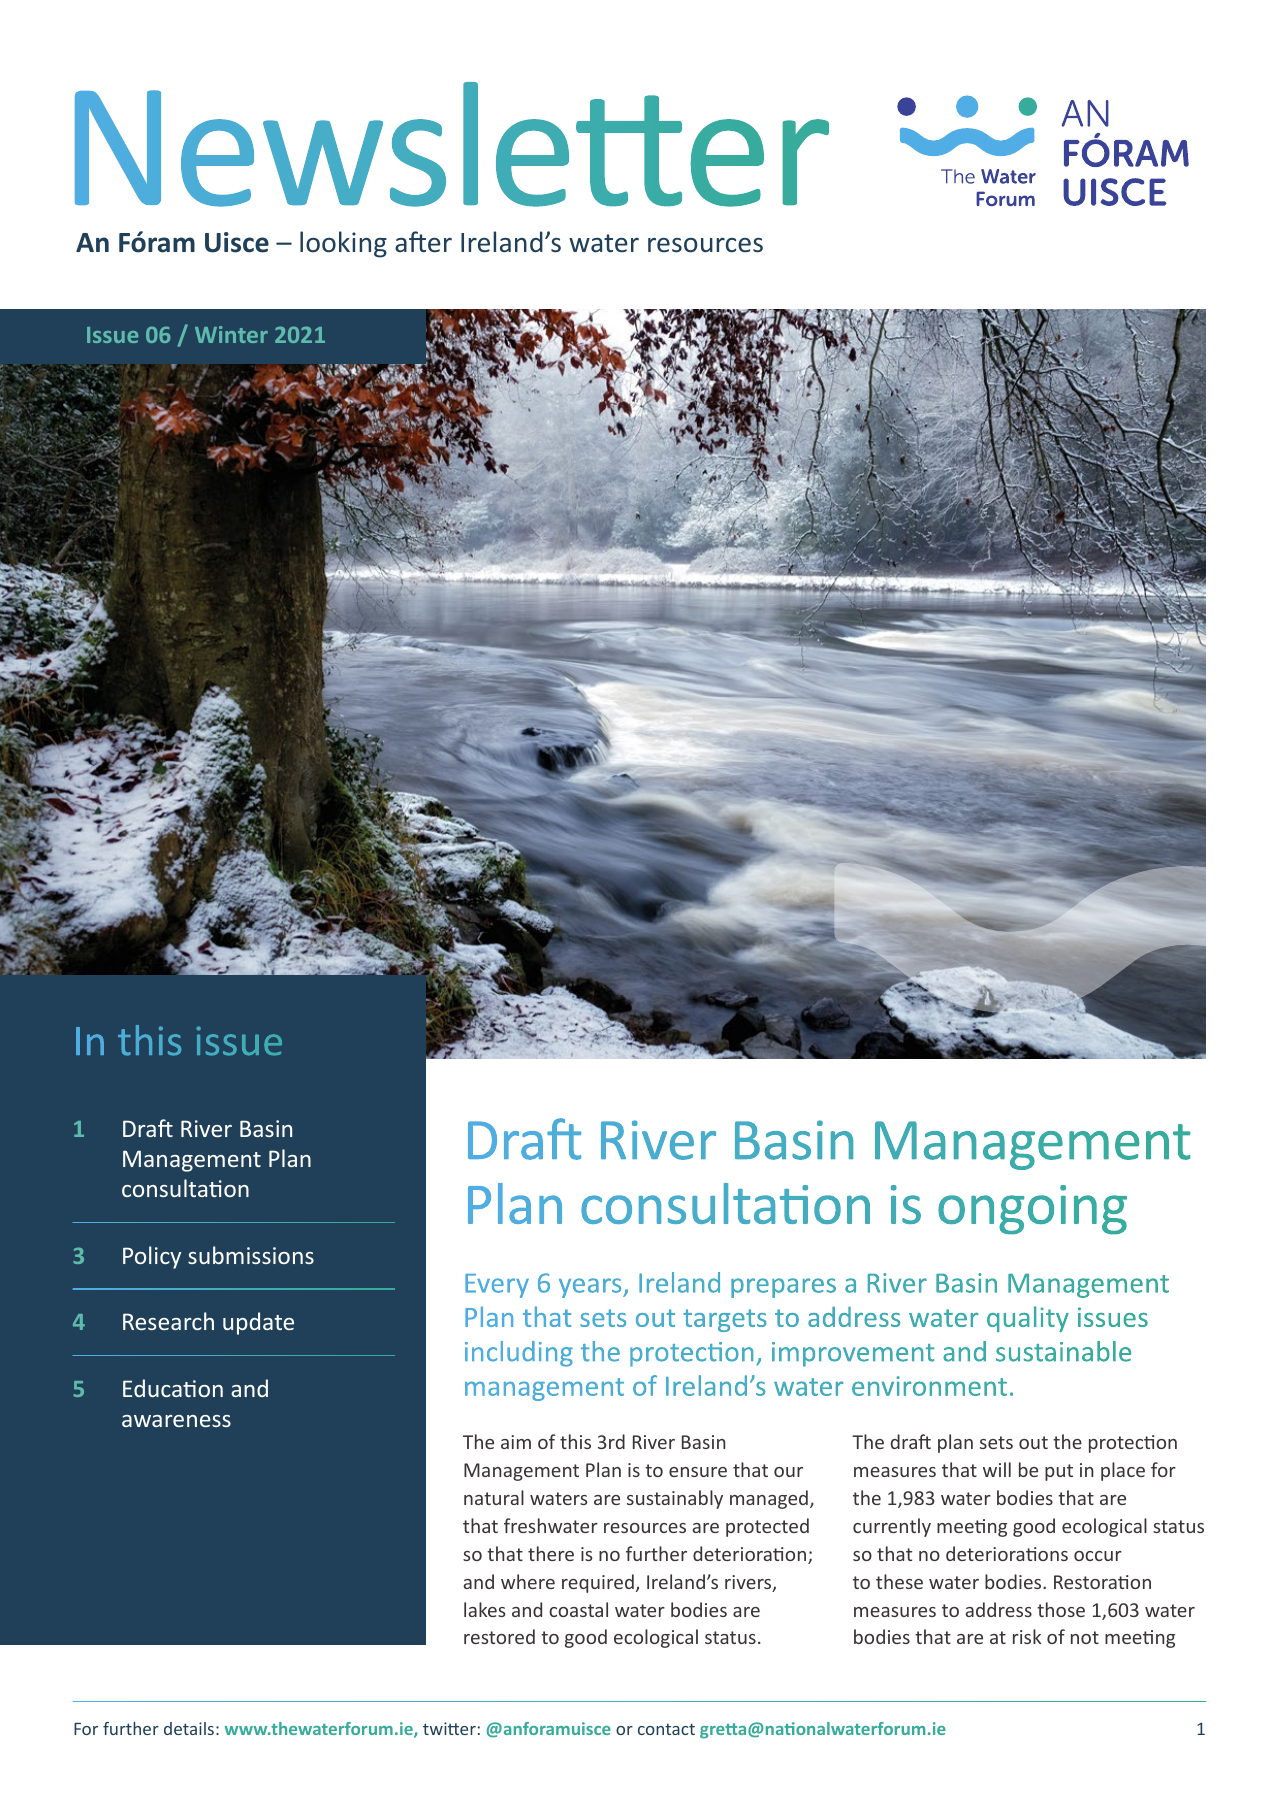 The width and height of the document is (1279, 1809). Describe the element at coordinates (423, 242) in the document. I see `after` at that location.
